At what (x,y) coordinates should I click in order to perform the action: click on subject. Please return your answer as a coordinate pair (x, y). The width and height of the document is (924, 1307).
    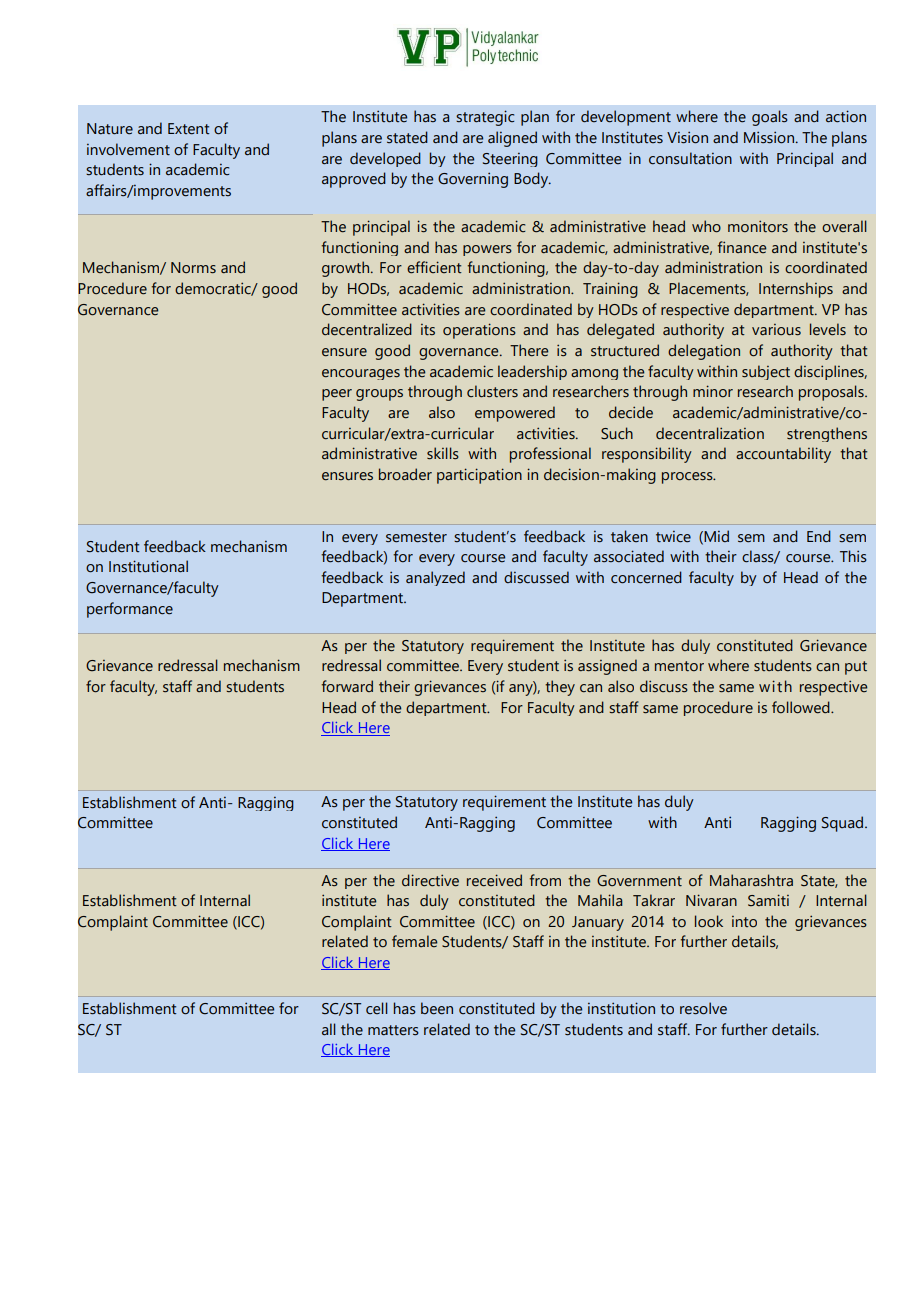
    Looking at the image, I should click on (766, 372).
